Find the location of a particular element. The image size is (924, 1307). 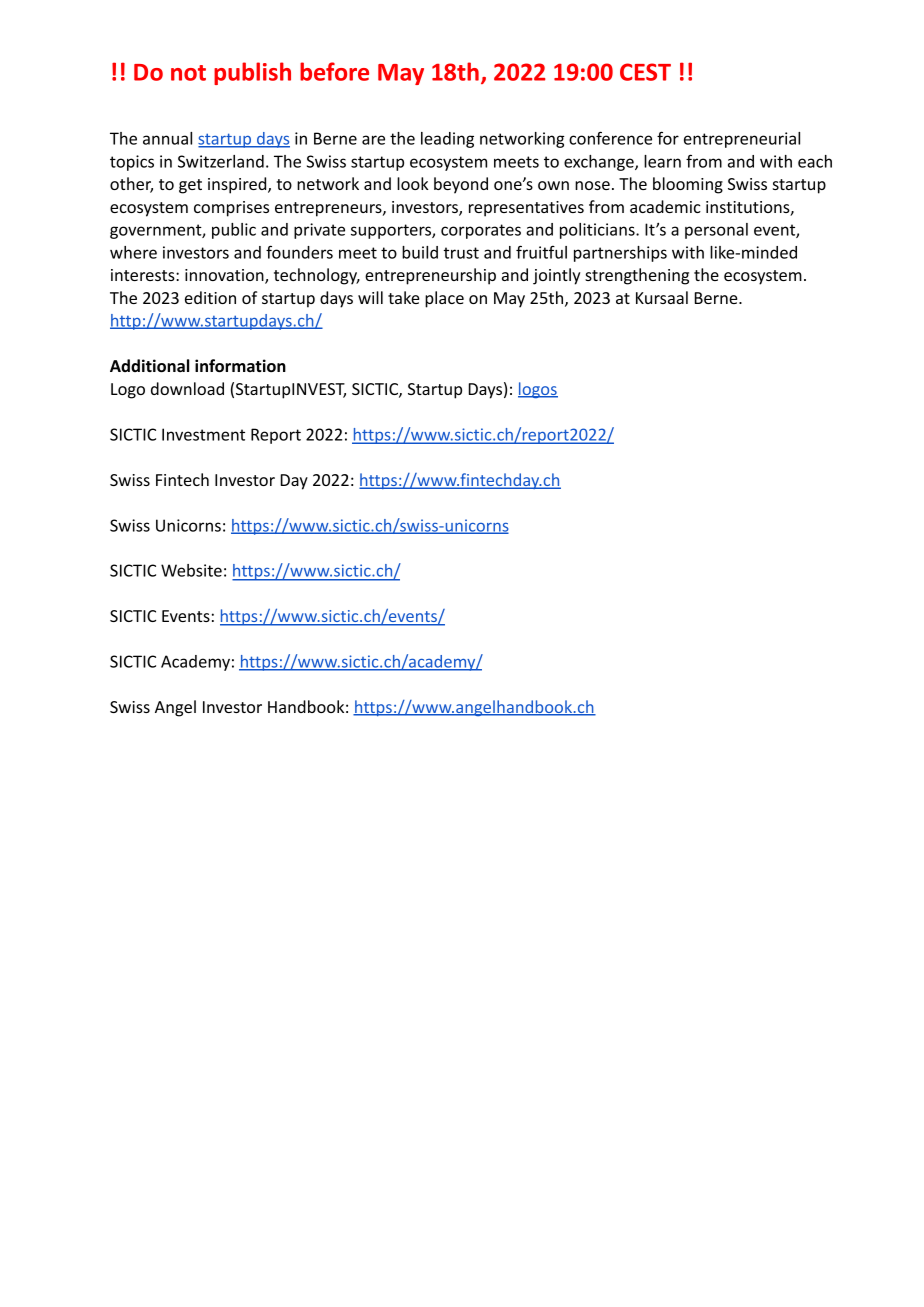

edition is located at coordinates (210, 297).
